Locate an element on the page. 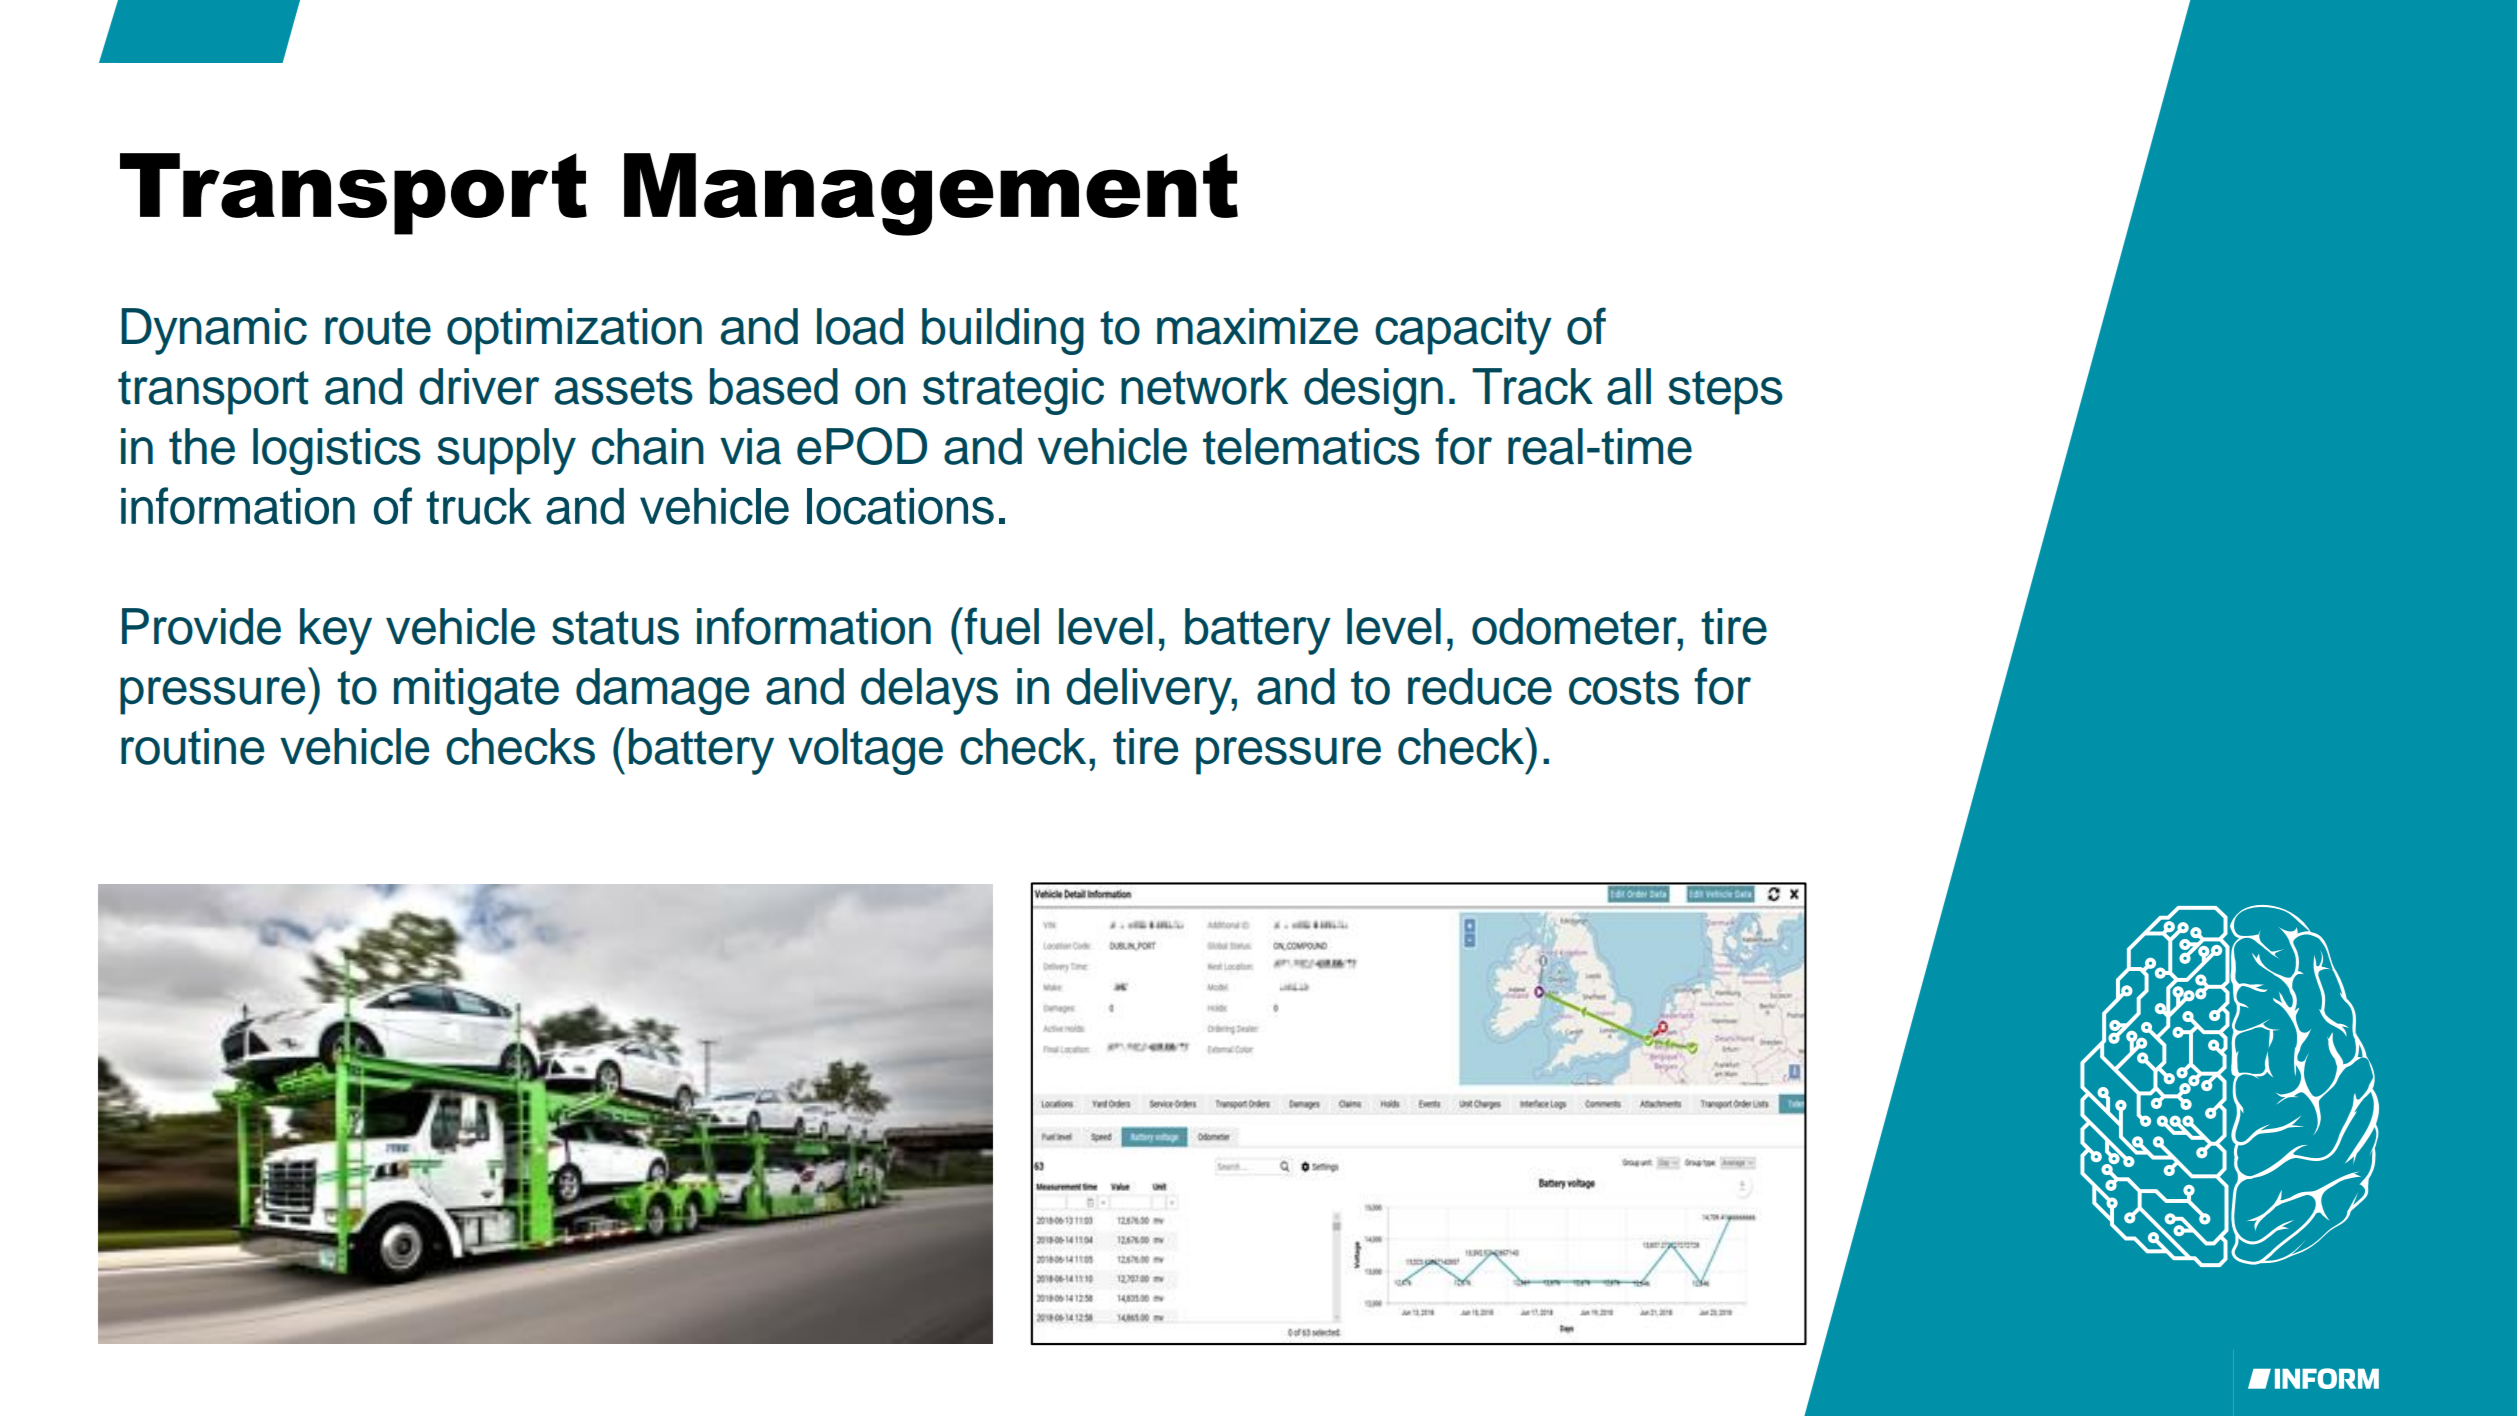 Image resolution: width=2517 pixels, height=1416 pixels. routine is located at coordinates (192, 746).
